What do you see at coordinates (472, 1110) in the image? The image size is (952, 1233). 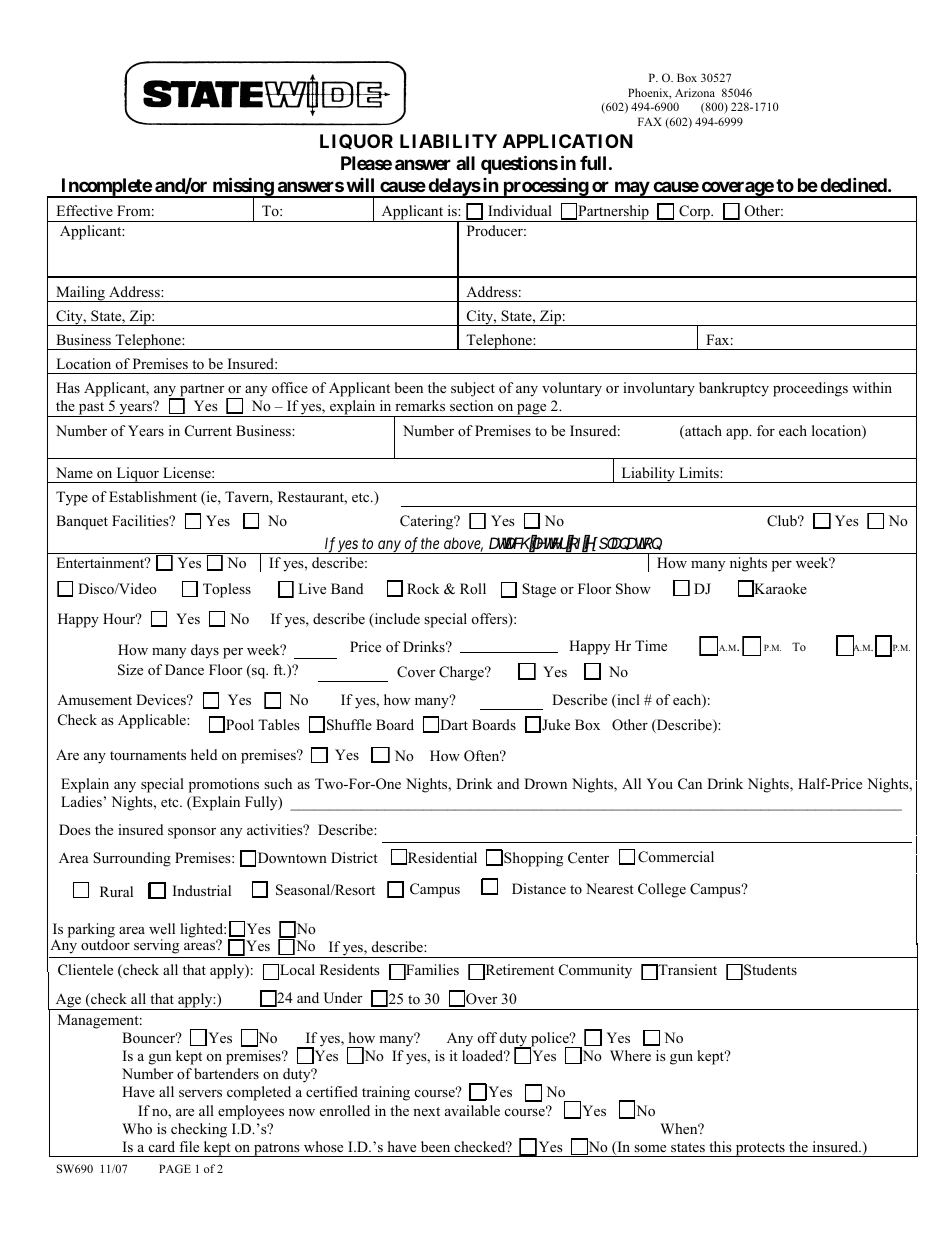 I see `available` at bounding box center [472, 1110].
